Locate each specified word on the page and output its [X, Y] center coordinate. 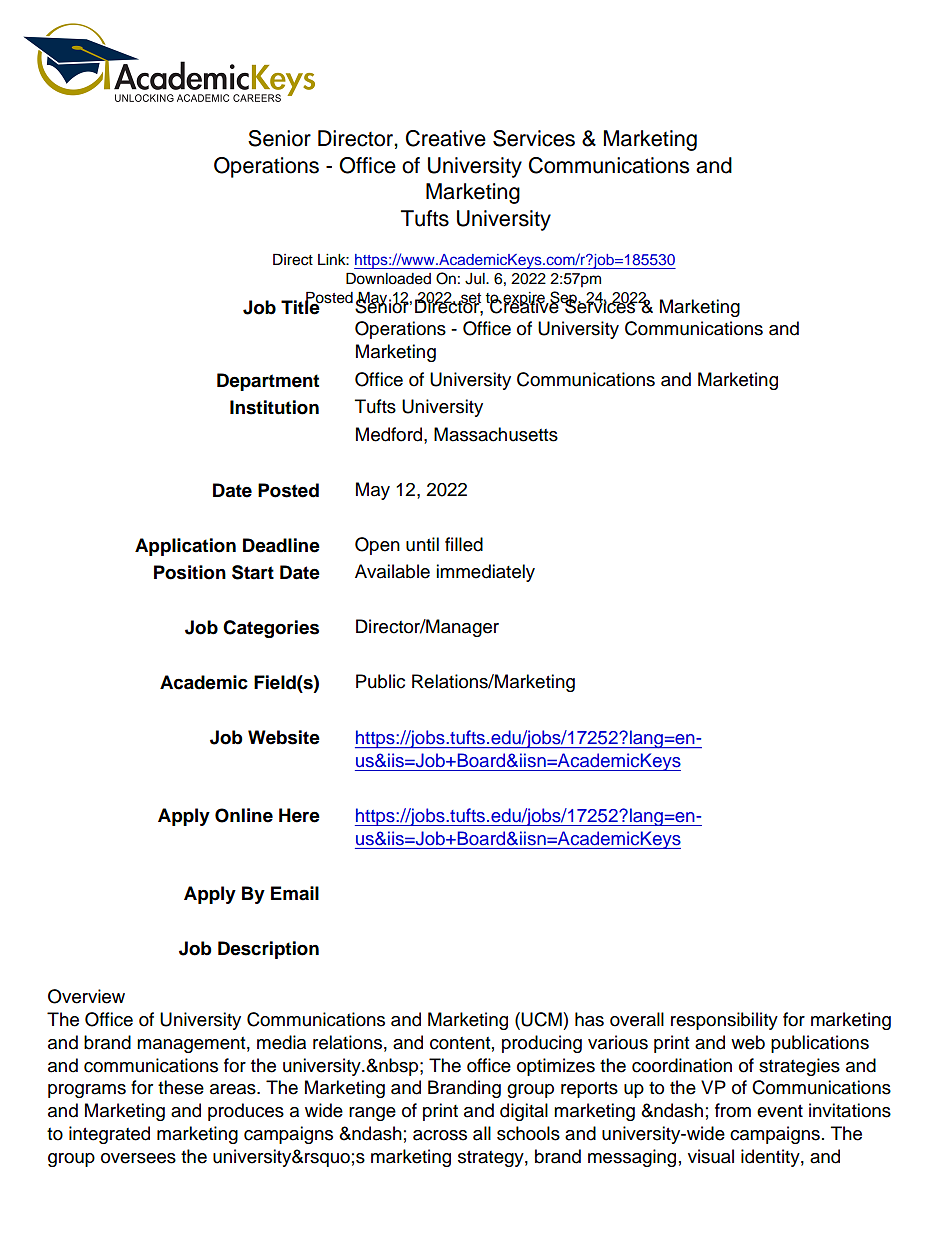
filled [464, 544]
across [440, 1135]
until [422, 544]
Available [392, 571]
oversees [138, 1158]
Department [268, 382]
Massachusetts [496, 434]
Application [185, 547]
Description [268, 950]
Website [284, 737]
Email [295, 893]
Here [299, 815]
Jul [476, 279]
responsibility [724, 1021]
